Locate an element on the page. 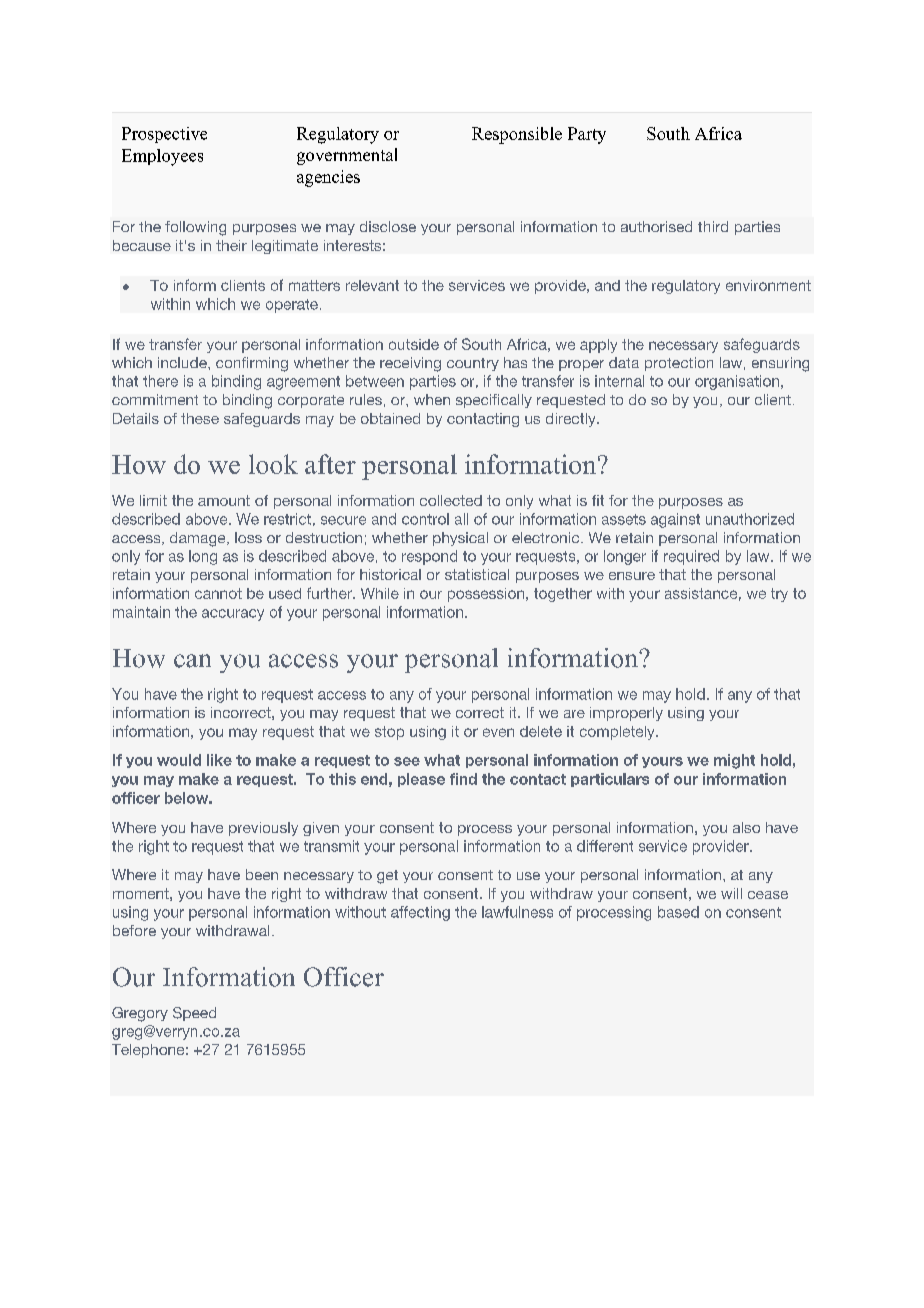 The height and width of the document is (1308, 924). cannot is located at coordinates (218, 593).
